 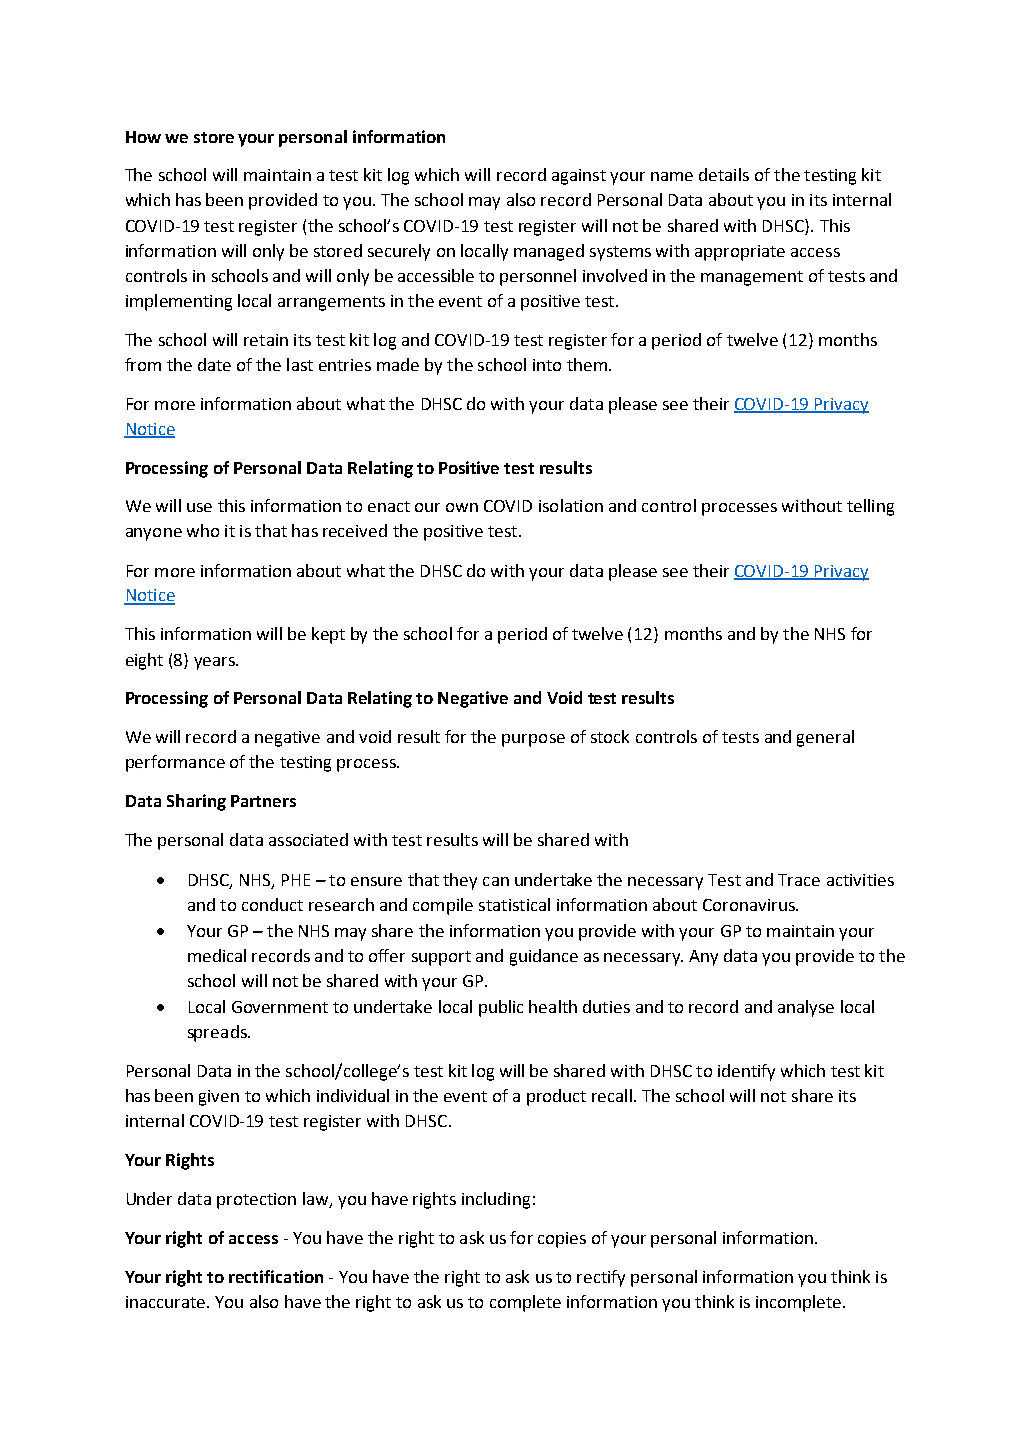 I want to click on copies, so click(x=562, y=1240).
